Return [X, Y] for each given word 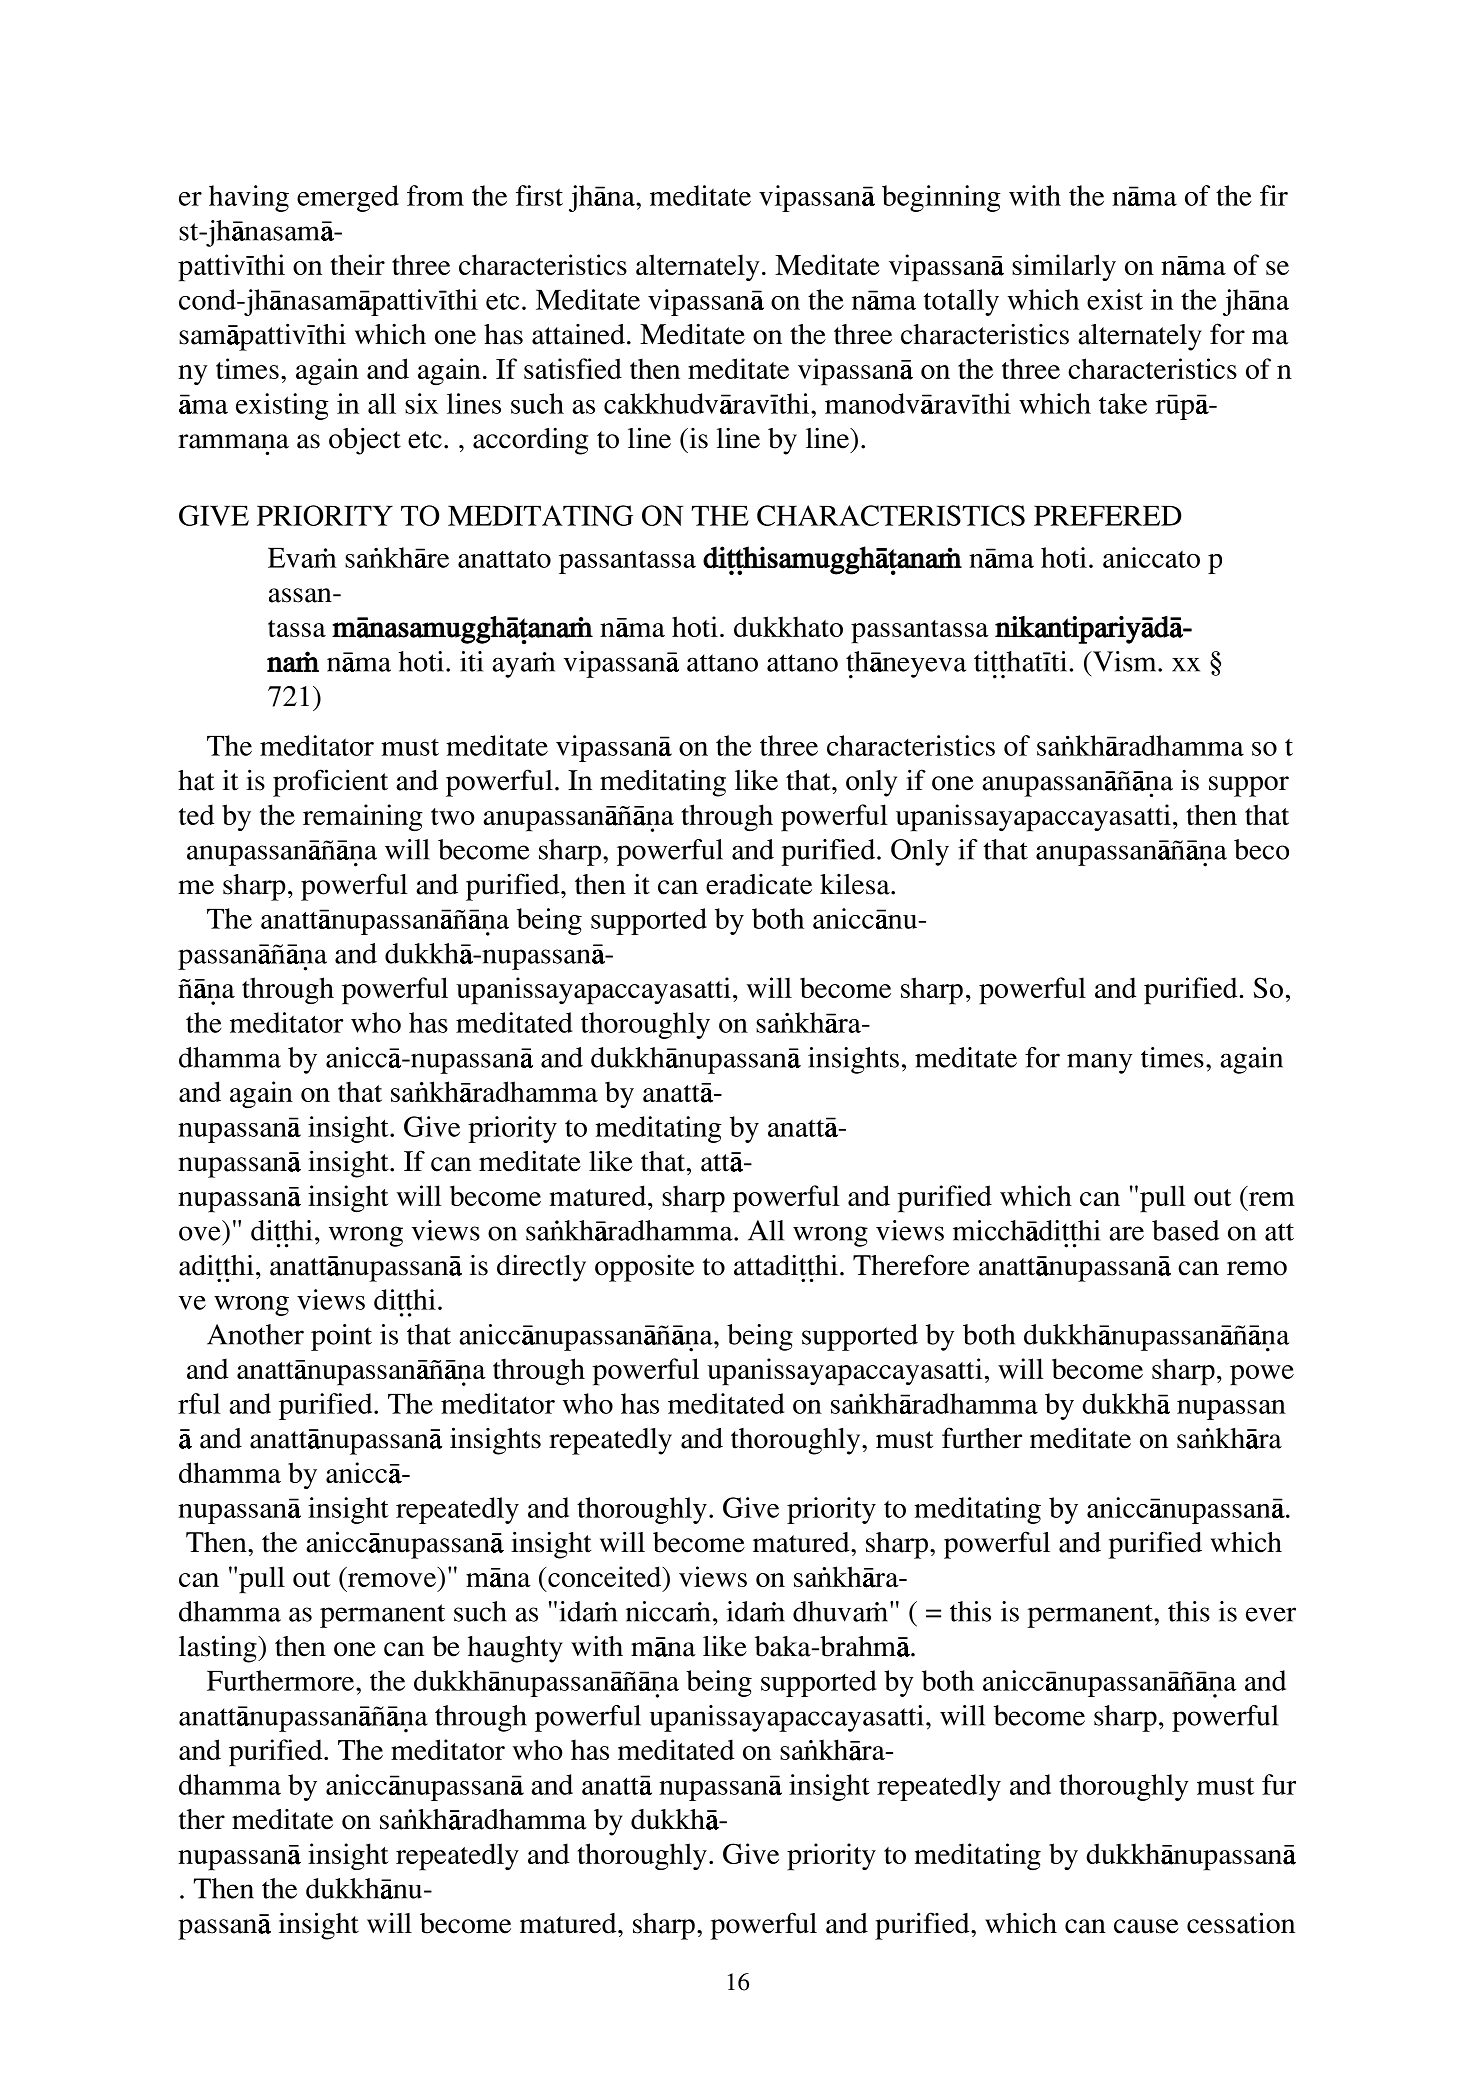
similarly [1064, 267]
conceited [606, 1576]
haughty [515, 1649]
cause [1146, 1926]
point [341, 1337]
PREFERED [1108, 516]
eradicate [759, 884]
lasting [219, 1649]
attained [578, 334]
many [1099, 1063]
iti [471, 661]
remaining [363, 817]
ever [1271, 1614]
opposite [644, 1268]
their [357, 264]
